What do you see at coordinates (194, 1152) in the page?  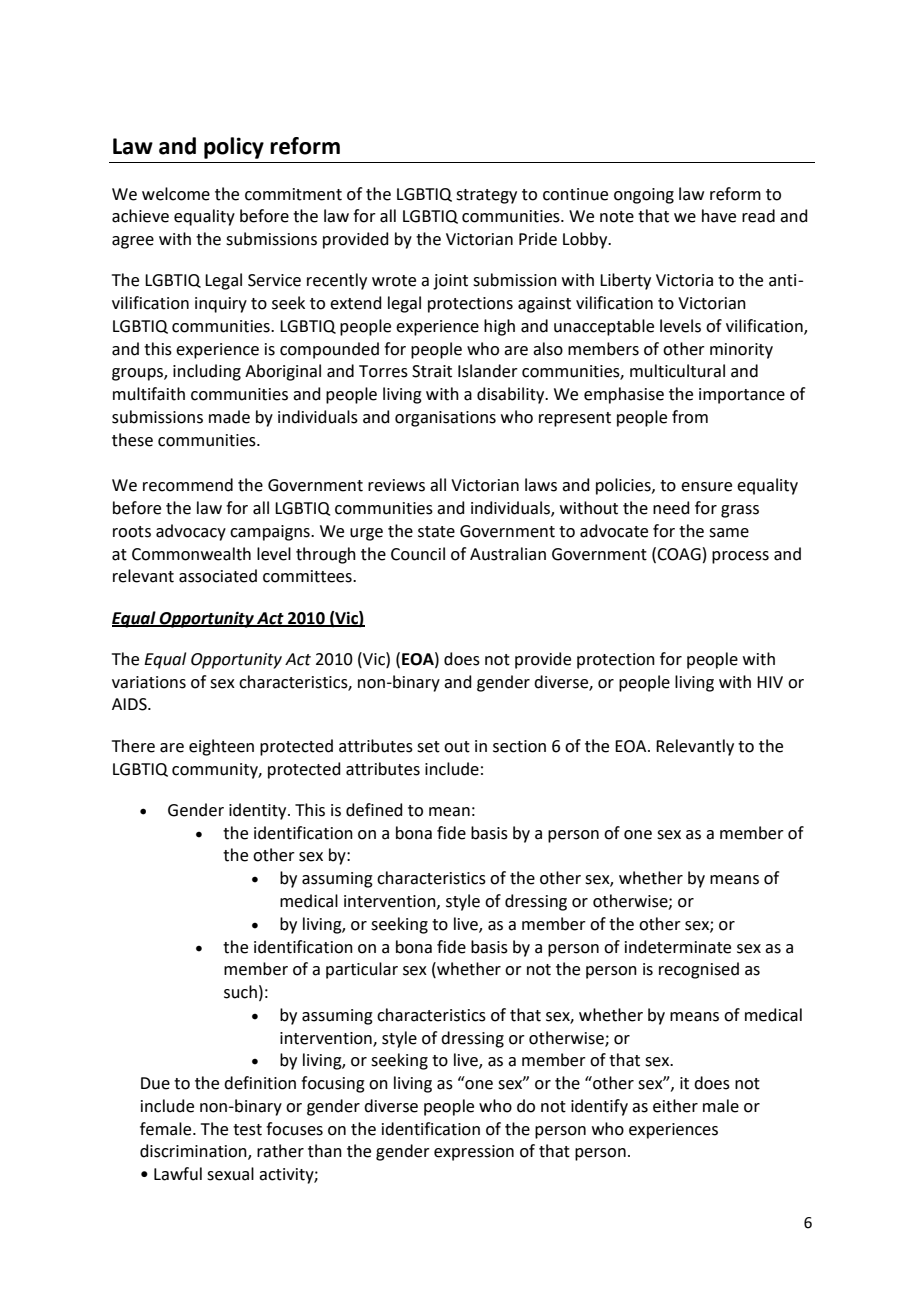 I see `discrimination` at bounding box center [194, 1152].
